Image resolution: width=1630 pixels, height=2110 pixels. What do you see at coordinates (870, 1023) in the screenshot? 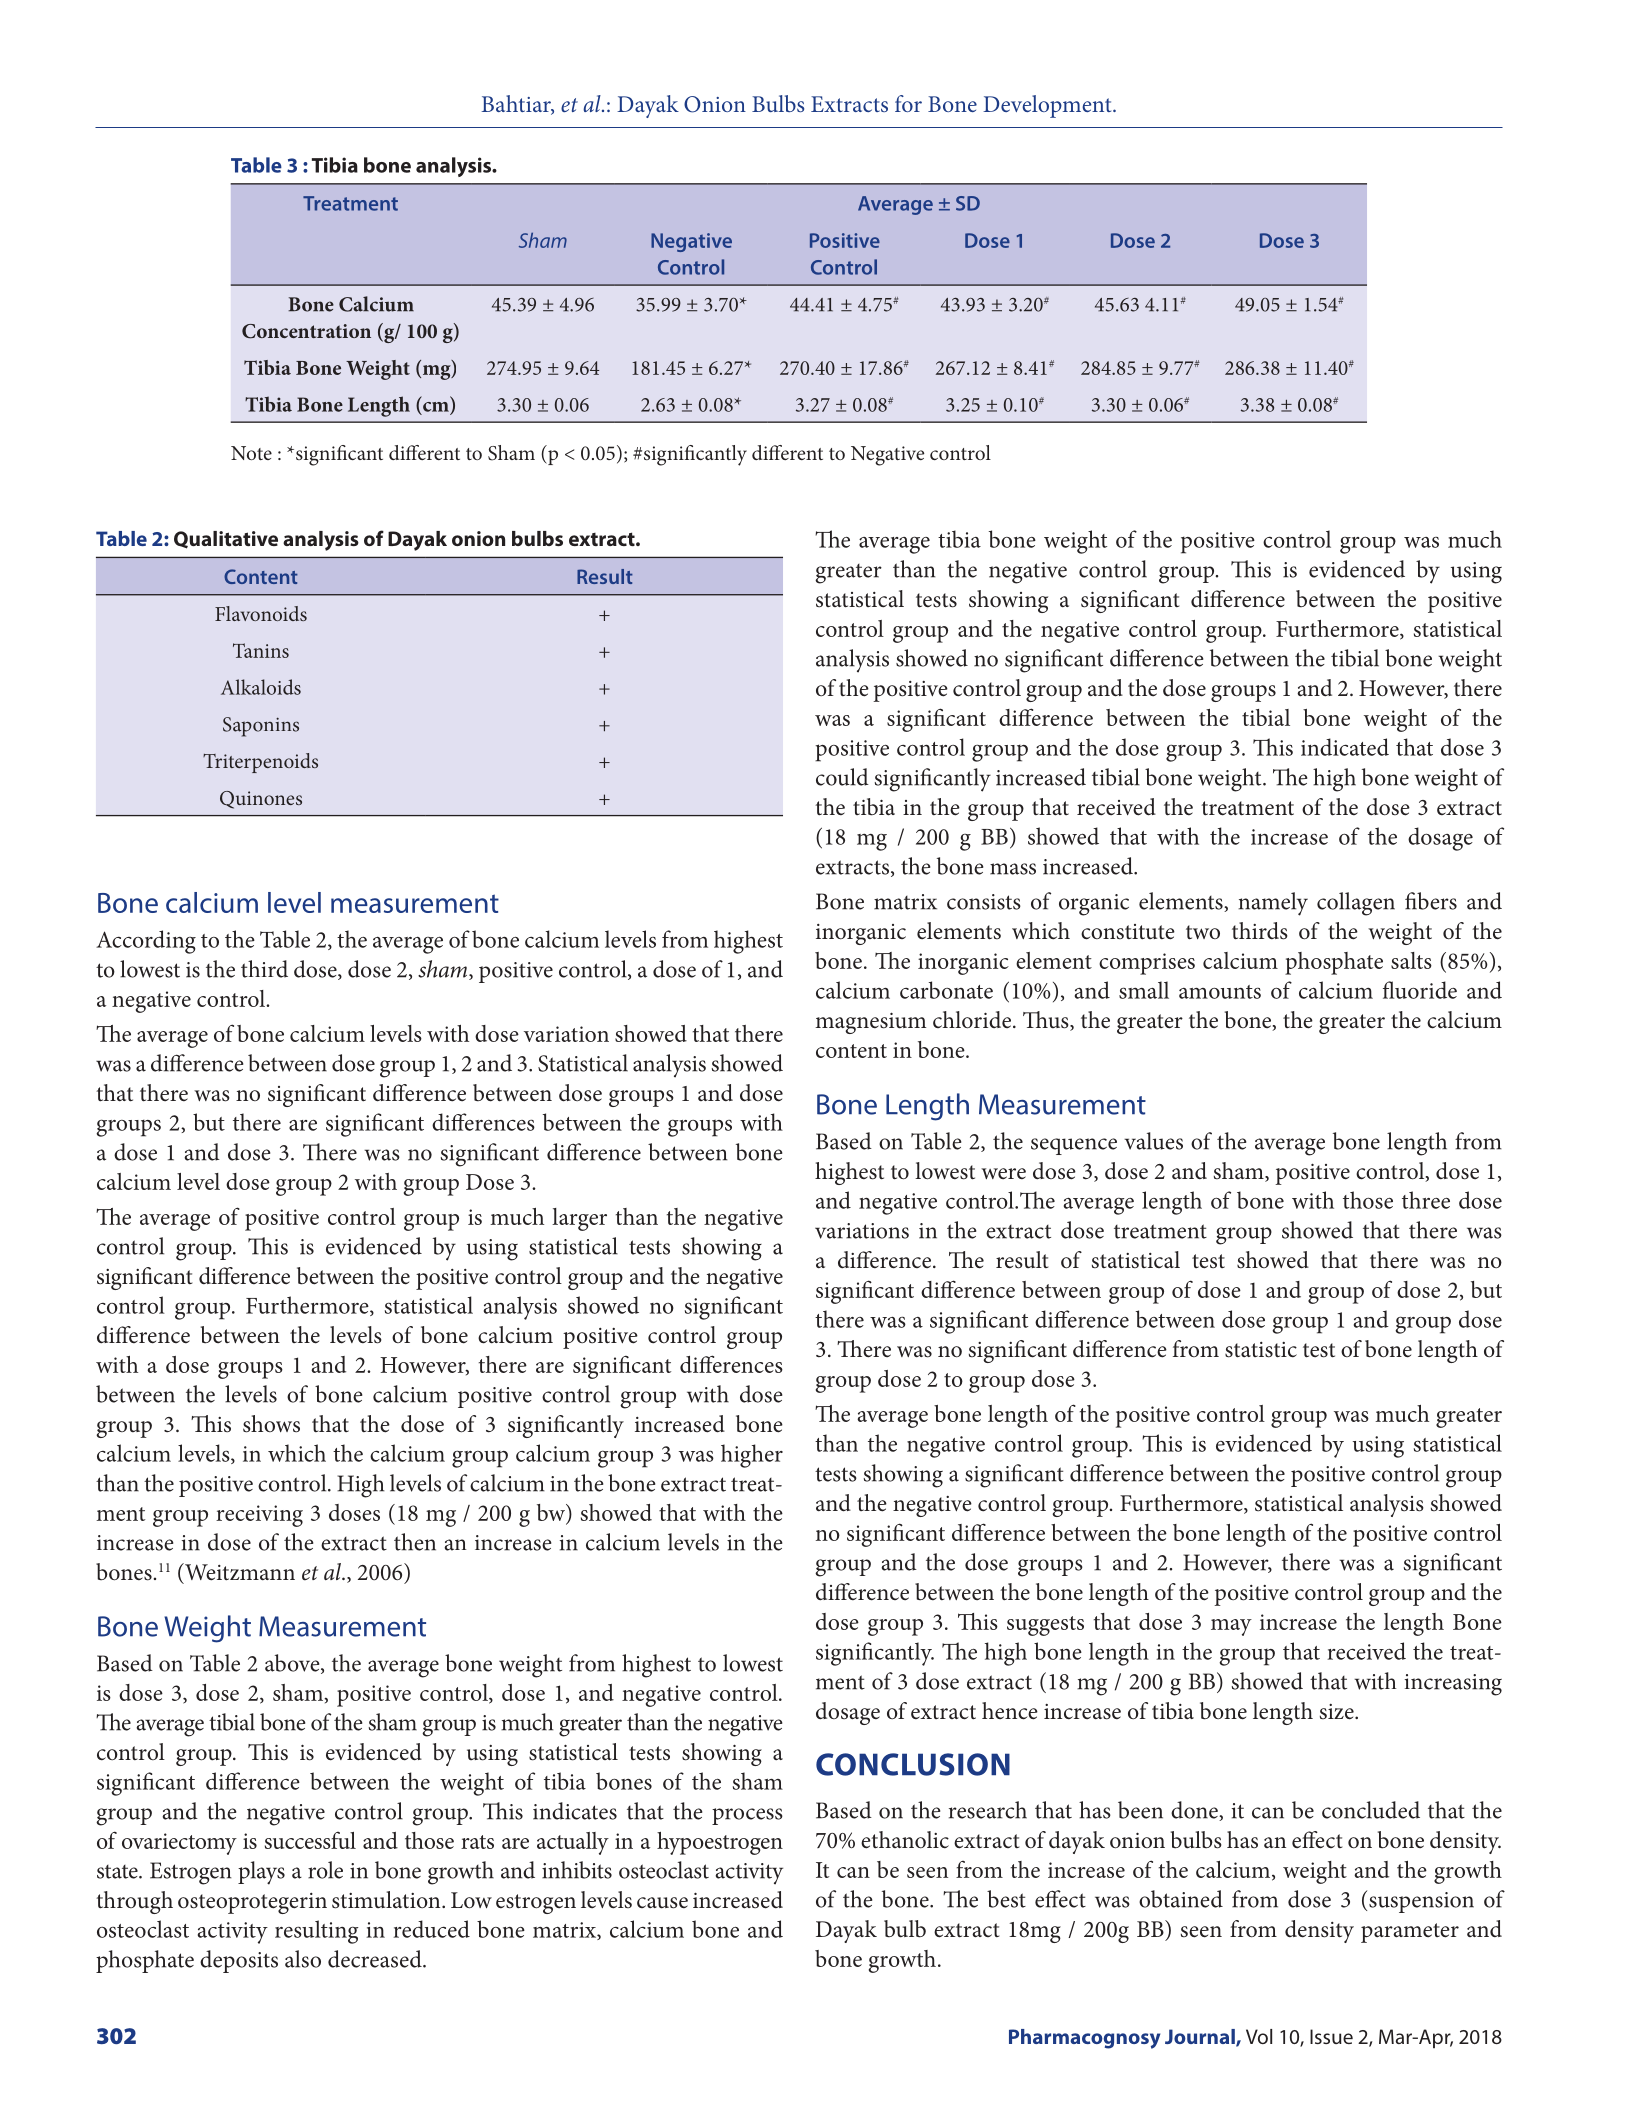
I see `magnesium` at bounding box center [870, 1023].
